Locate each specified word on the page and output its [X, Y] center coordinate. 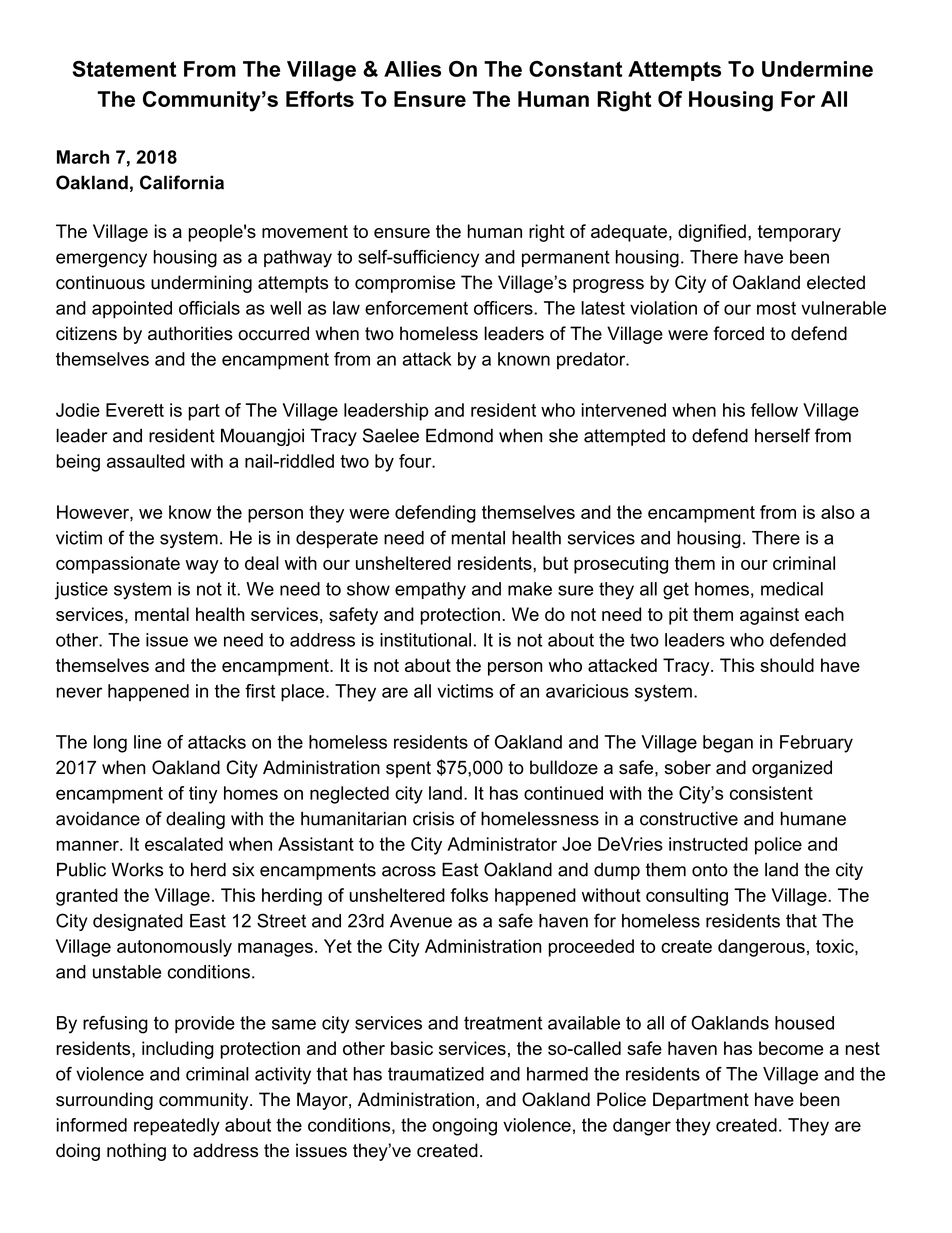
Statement [124, 69]
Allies [412, 69]
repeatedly [177, 1127]
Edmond [459, 435]
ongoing [464, 1127]
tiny [203, 795]
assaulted [146, 461]
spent [408, 769]
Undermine [817, 69]
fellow [774, 410]
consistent [771, 793]
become [791, 1048]
